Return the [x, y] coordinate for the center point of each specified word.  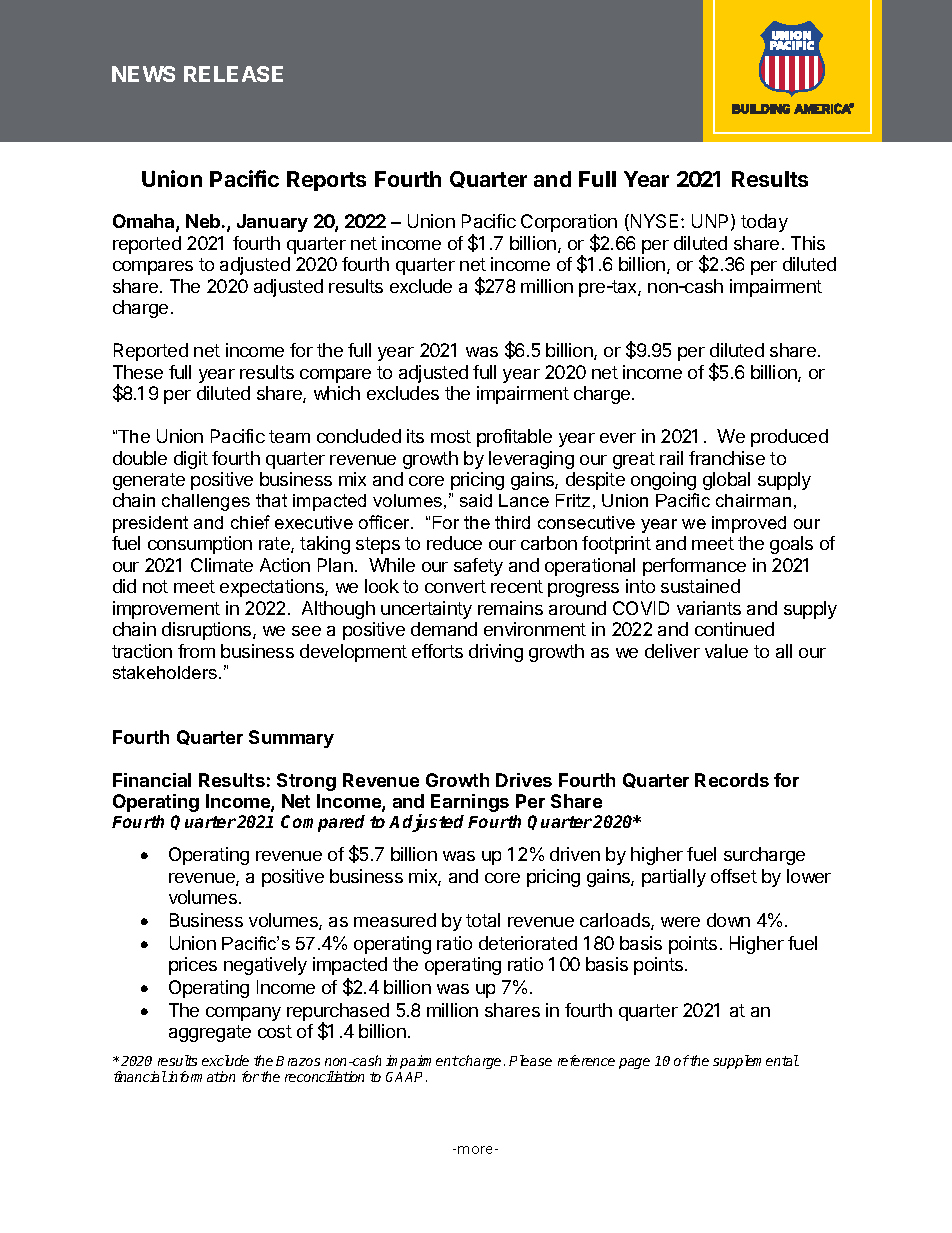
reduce [454, 543]
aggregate [210, 1033]
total [483, 920]
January [272, 223]
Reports [326, 181]
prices [193, 966]
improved [749, 524]
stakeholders [166, 672]
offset [734, 876]
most [451, 436]
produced [789, 438]
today [764, 223]
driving [496, 653]
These [138, 372]
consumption [200, 545]
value [726, 651]
